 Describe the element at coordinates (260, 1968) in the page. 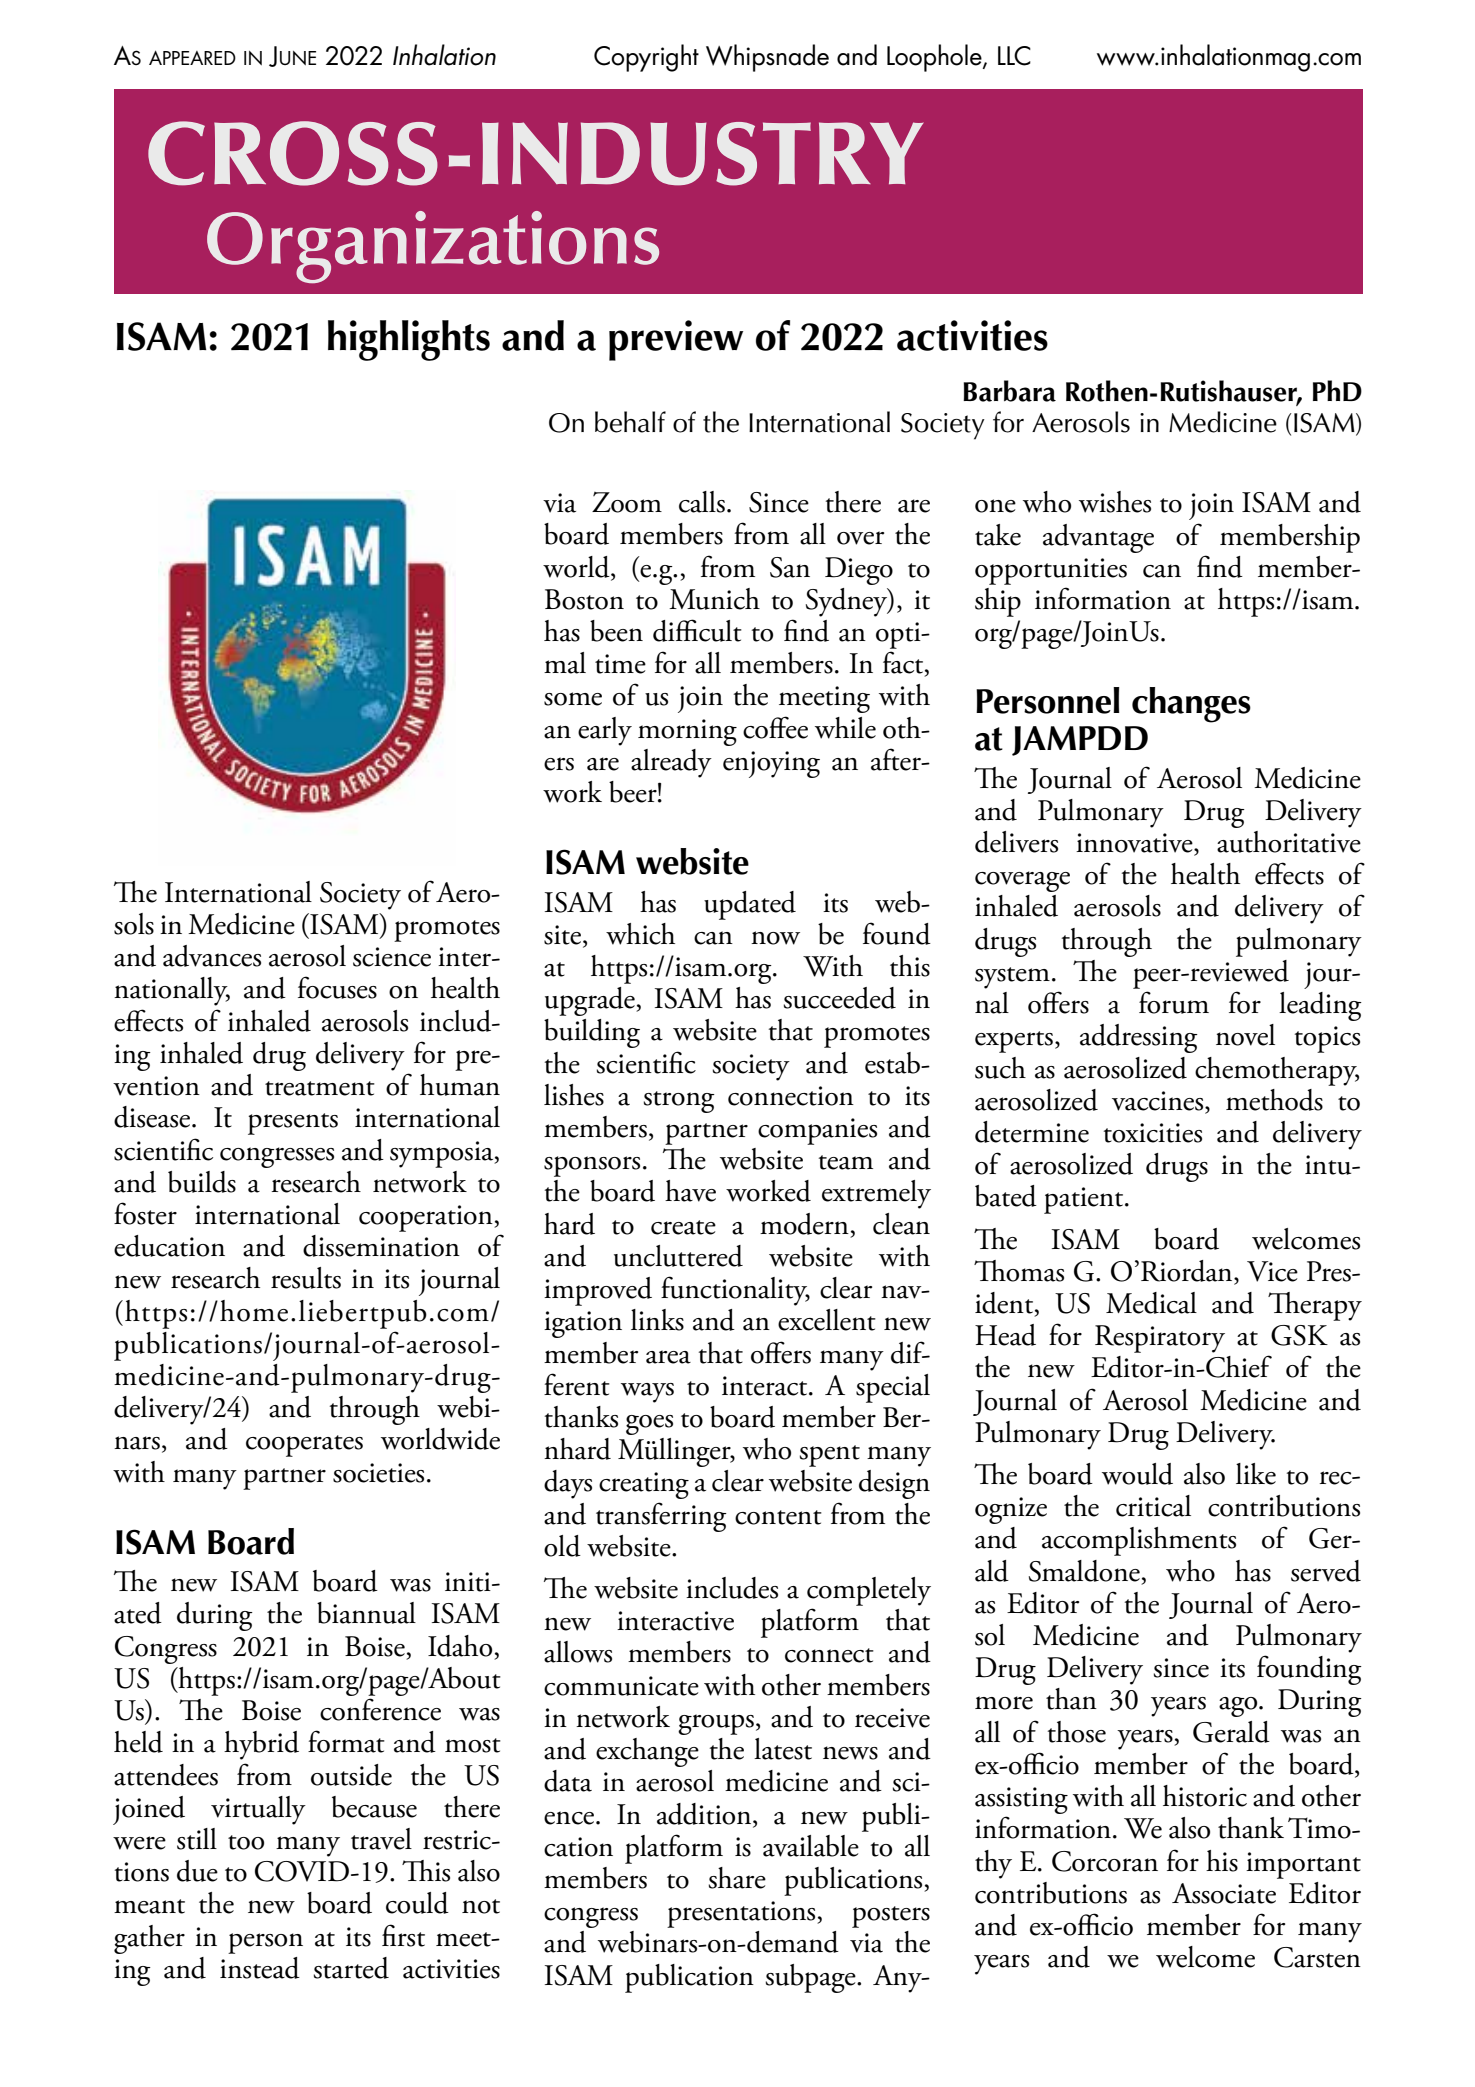

I see `instead` at that location.
